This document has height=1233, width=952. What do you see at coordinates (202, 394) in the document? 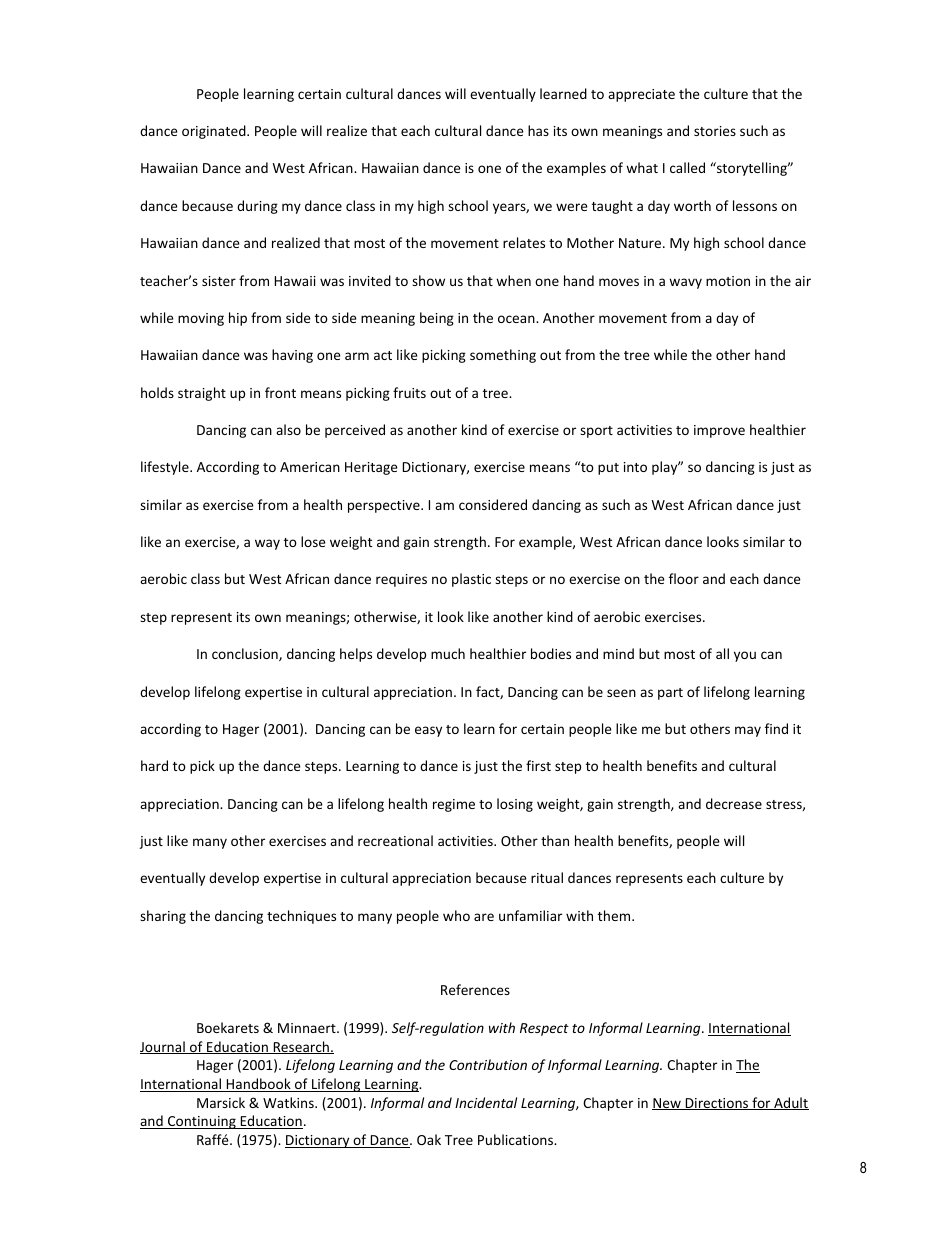
I see `straight` at bounding box center [202, 394].
